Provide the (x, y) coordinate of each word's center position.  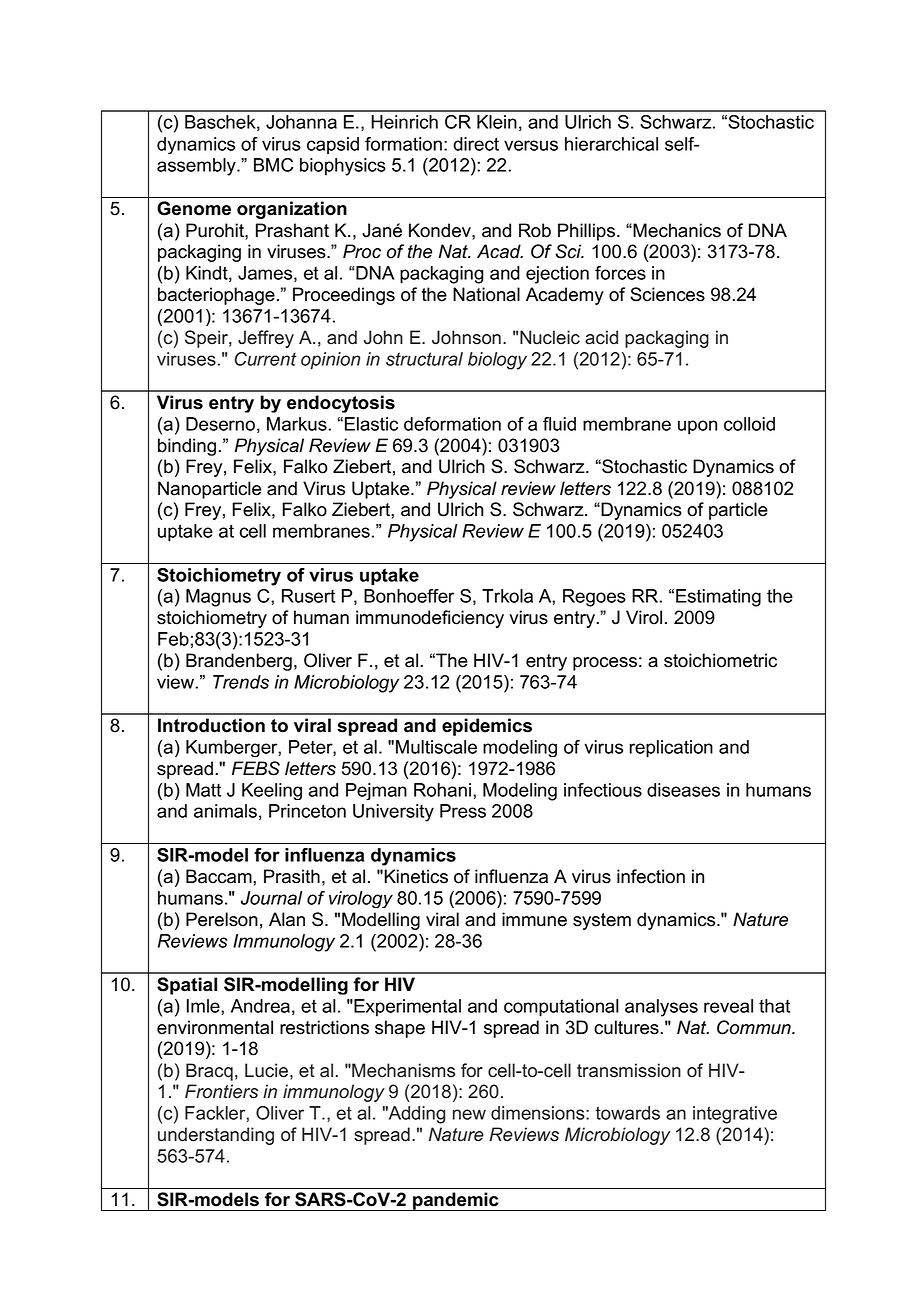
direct (476, 144)
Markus (298, 424)
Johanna (301, 122)
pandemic (456, 1201)
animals (225, 811)
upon (697, 427)
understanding (216, 1136)
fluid (559, 424)
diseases (683, 790)
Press (463, 811)
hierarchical (611, 144)
